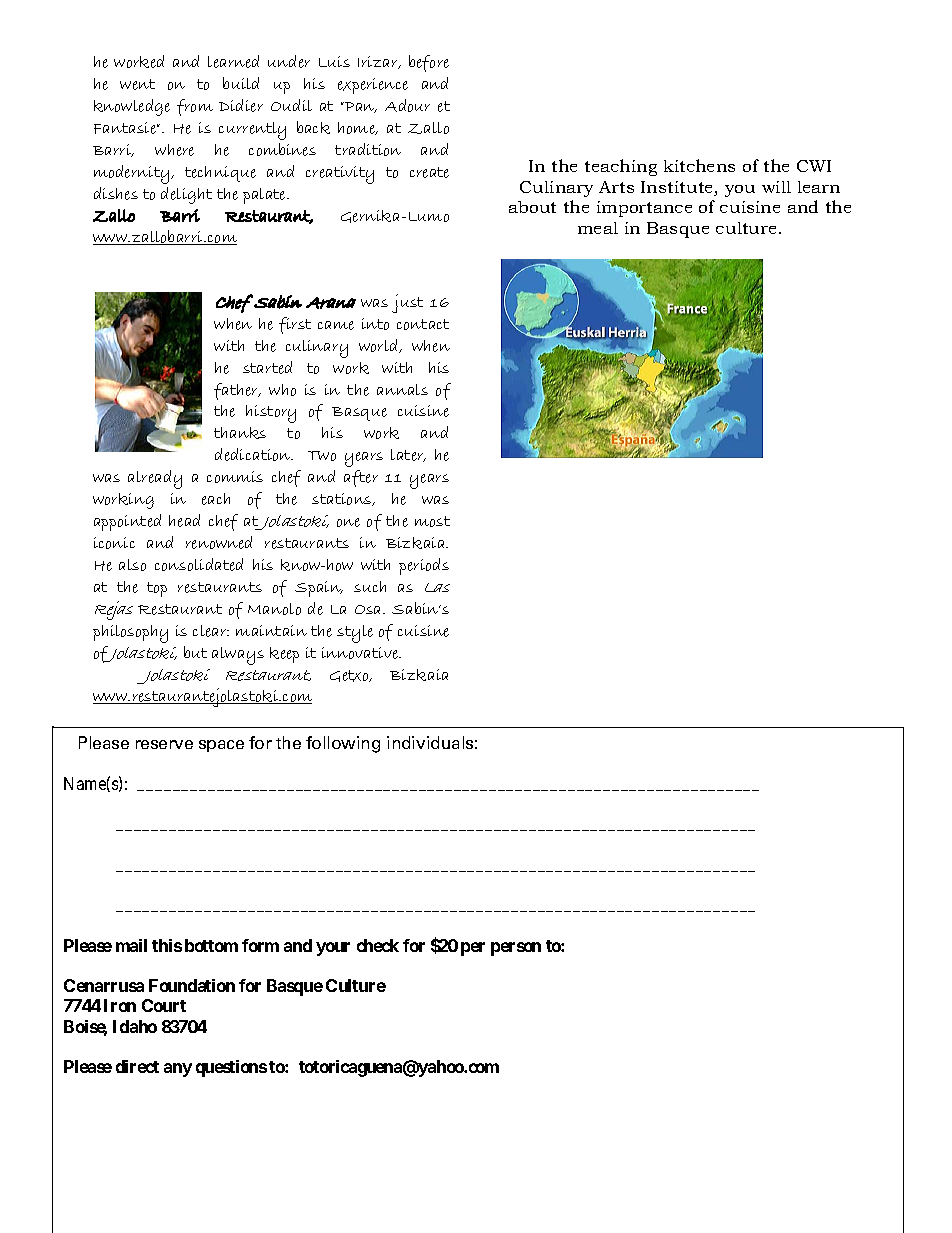 The height and width of the image is (1233, 952). Describe the element at coordinates (424, 566) in the image. I see `periods` at that location.
